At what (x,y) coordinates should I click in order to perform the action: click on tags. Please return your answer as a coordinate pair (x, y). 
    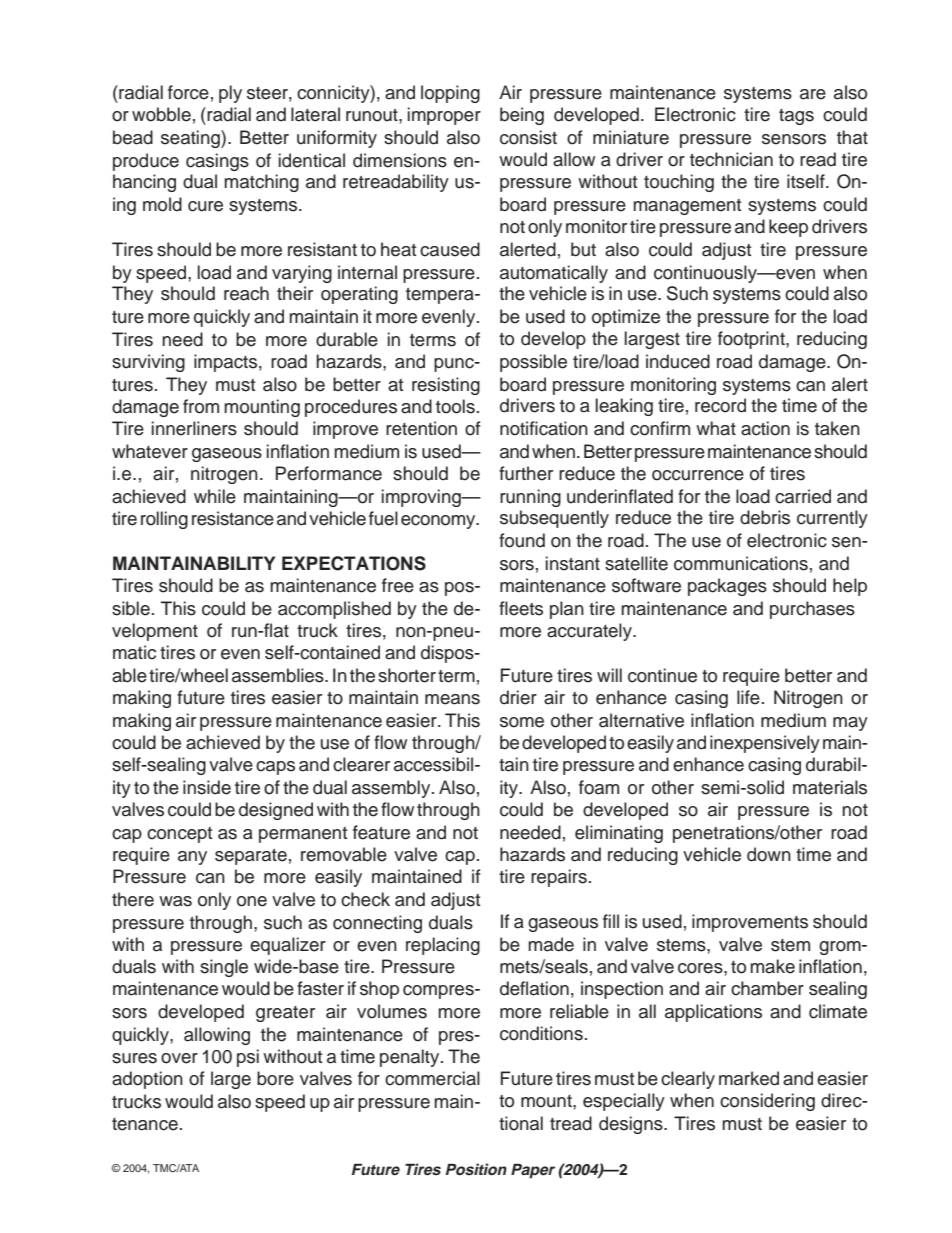
    Looking at the image, I should click on (796, 117).
